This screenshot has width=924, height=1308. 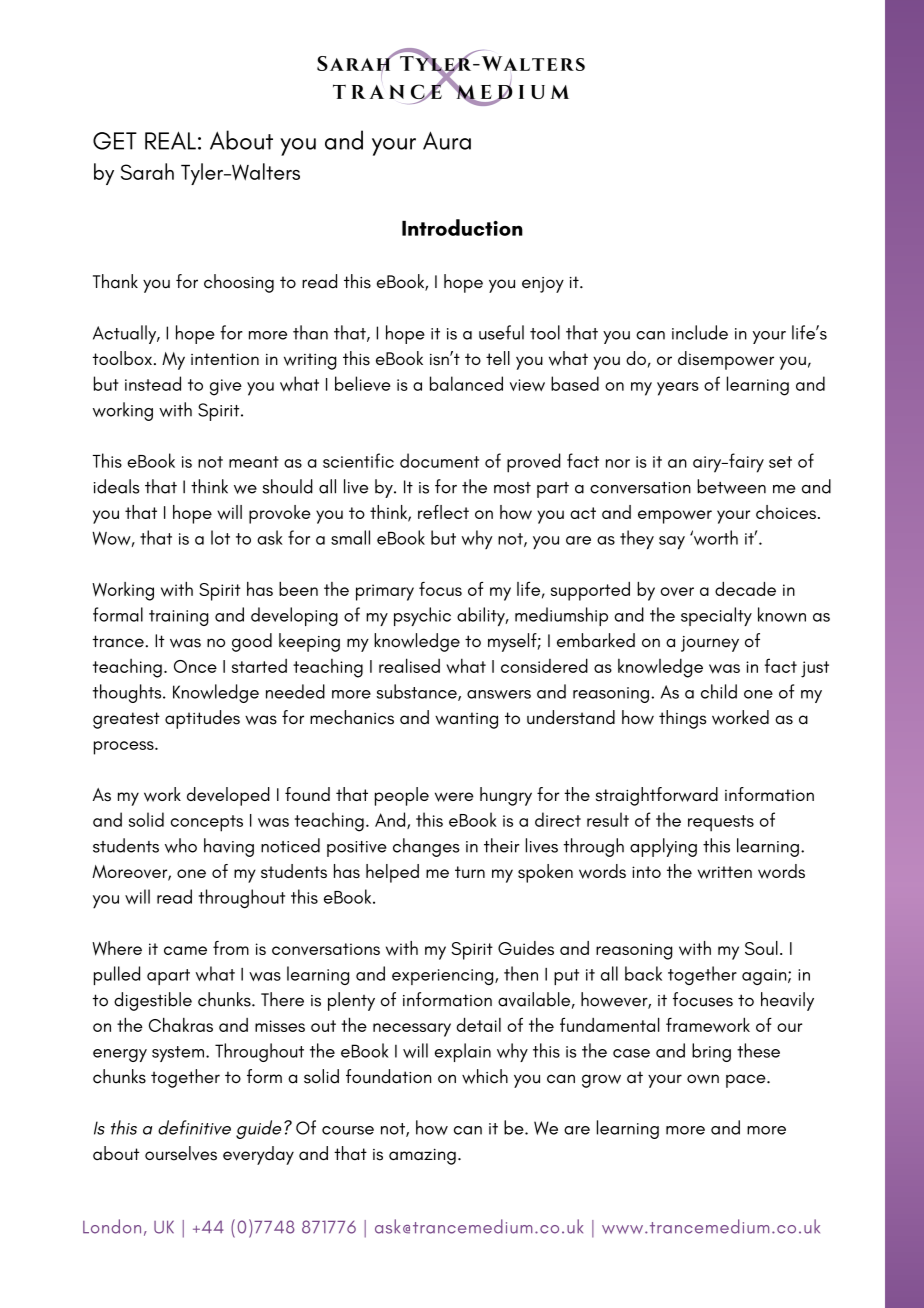 What do you see at coordinates (447, 140) in the screenshot?
I see `Aura` at bounding box center [447, 140].
